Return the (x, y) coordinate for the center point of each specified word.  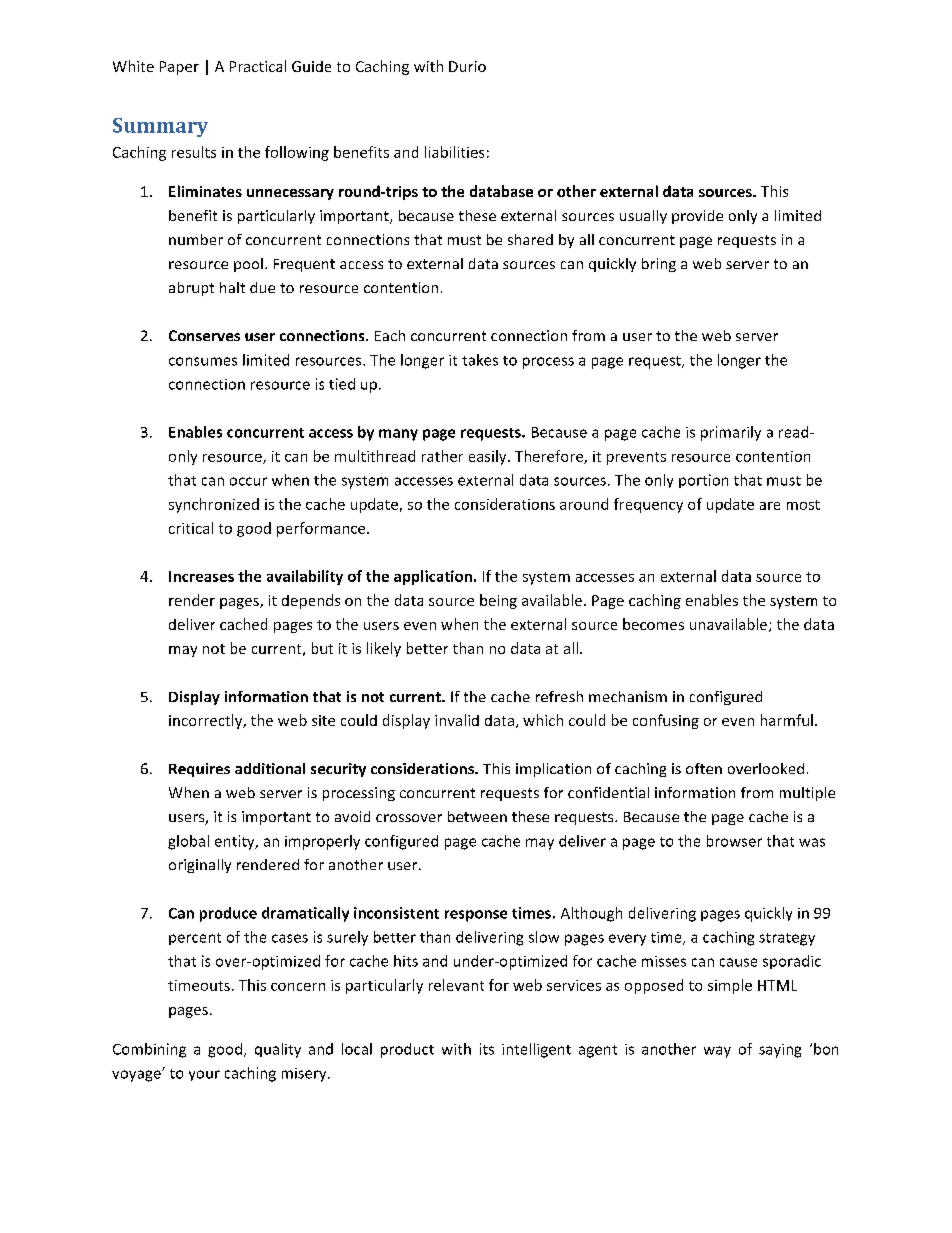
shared (530, 239)
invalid (457, 720)
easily (489, 457)
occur (248, 481)
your (204, 1075)
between (477, 816)
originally (200, 866)
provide (697, 217)
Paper (179, 68)
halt (232, 287)
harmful (787, 720)
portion (703, 481)
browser (734, 841)
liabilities (454, 152)
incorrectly (207, 721)
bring (659, 265)
